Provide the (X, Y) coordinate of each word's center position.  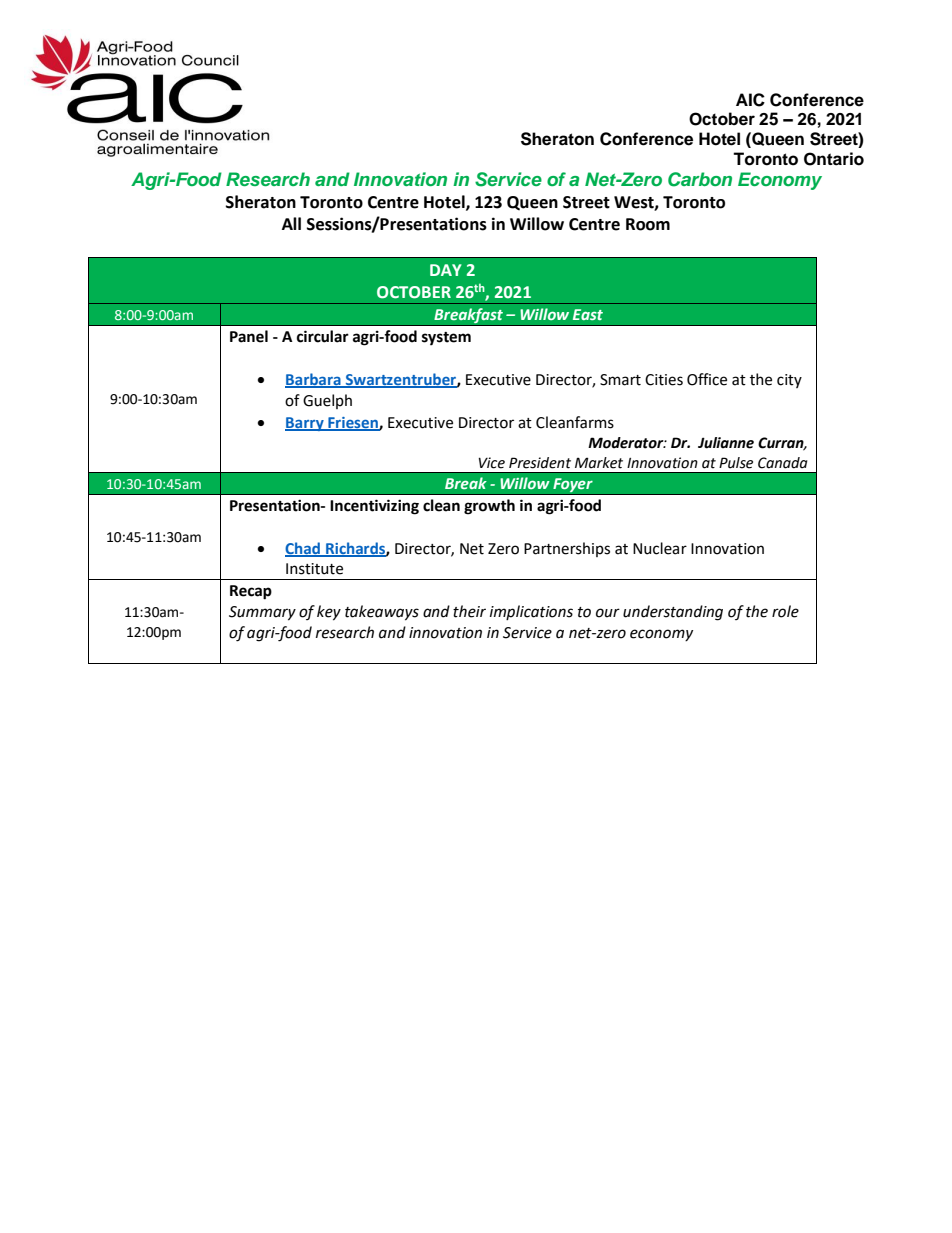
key (329, 613)
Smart (620, 380)
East (588, 314)
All (291, 223)
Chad (304, 549)
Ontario (834, 159)
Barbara (314, 380)
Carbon (700, 179)
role (785, 611)
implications (531, 612)
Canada (782, 463)
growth (489, 507)
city (789, 381)
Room (648, 224)
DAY (446, 270)
